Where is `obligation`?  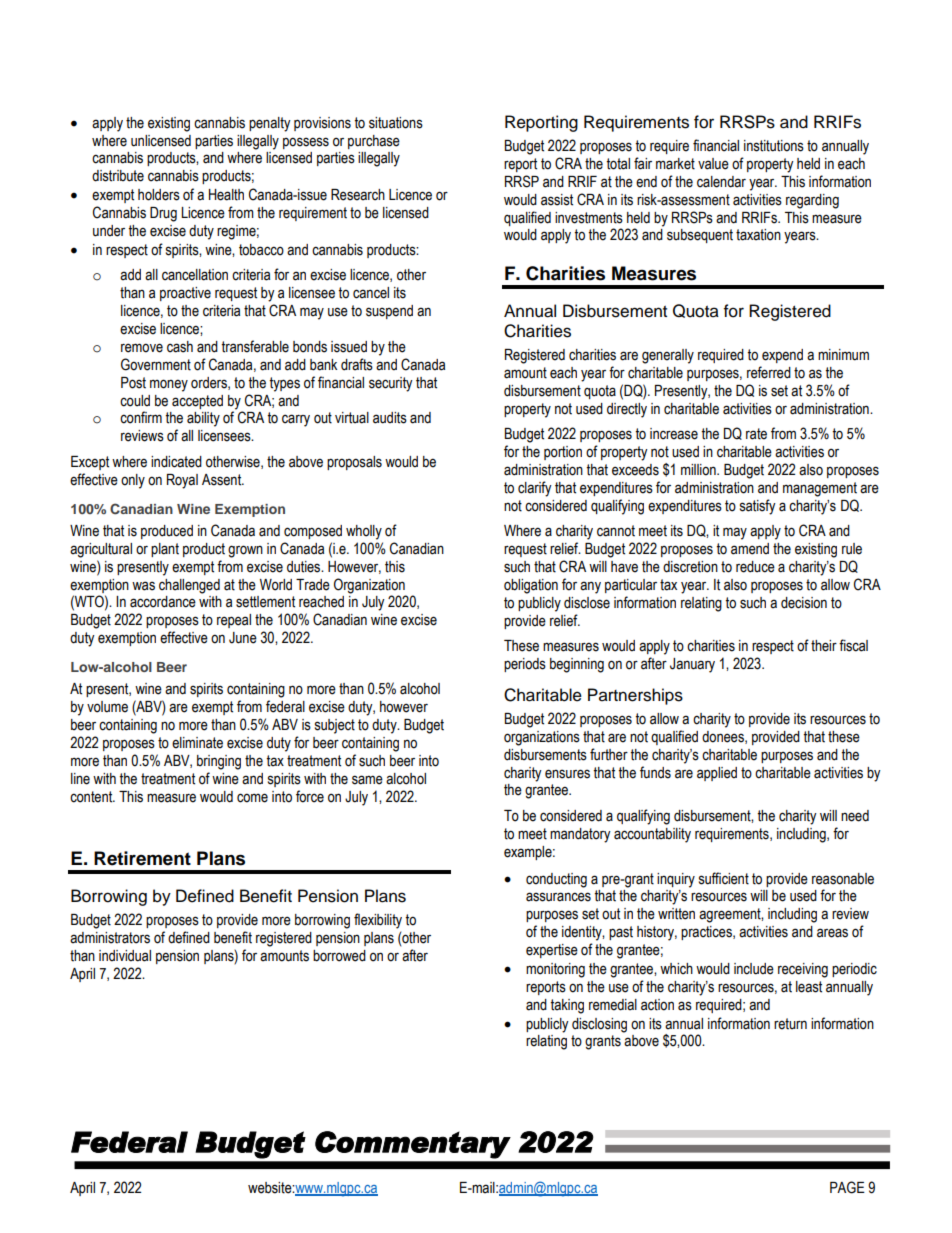
obligation is located at coordinates (531, 586).
